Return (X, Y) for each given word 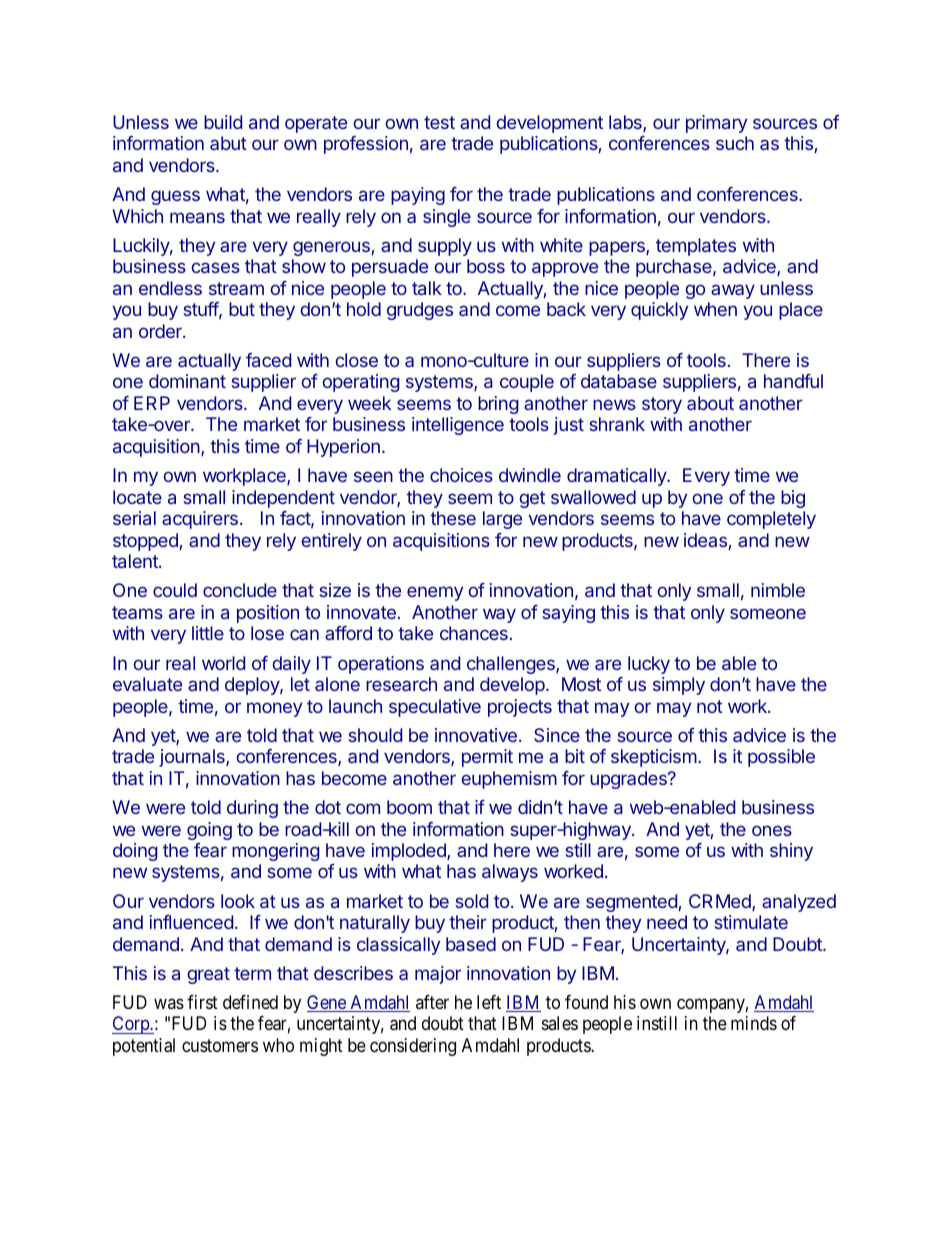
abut (228, 143)
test (439, 122)
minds (754, 1023)
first (202, 1002)
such (735, 143)
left (489, 1002)
